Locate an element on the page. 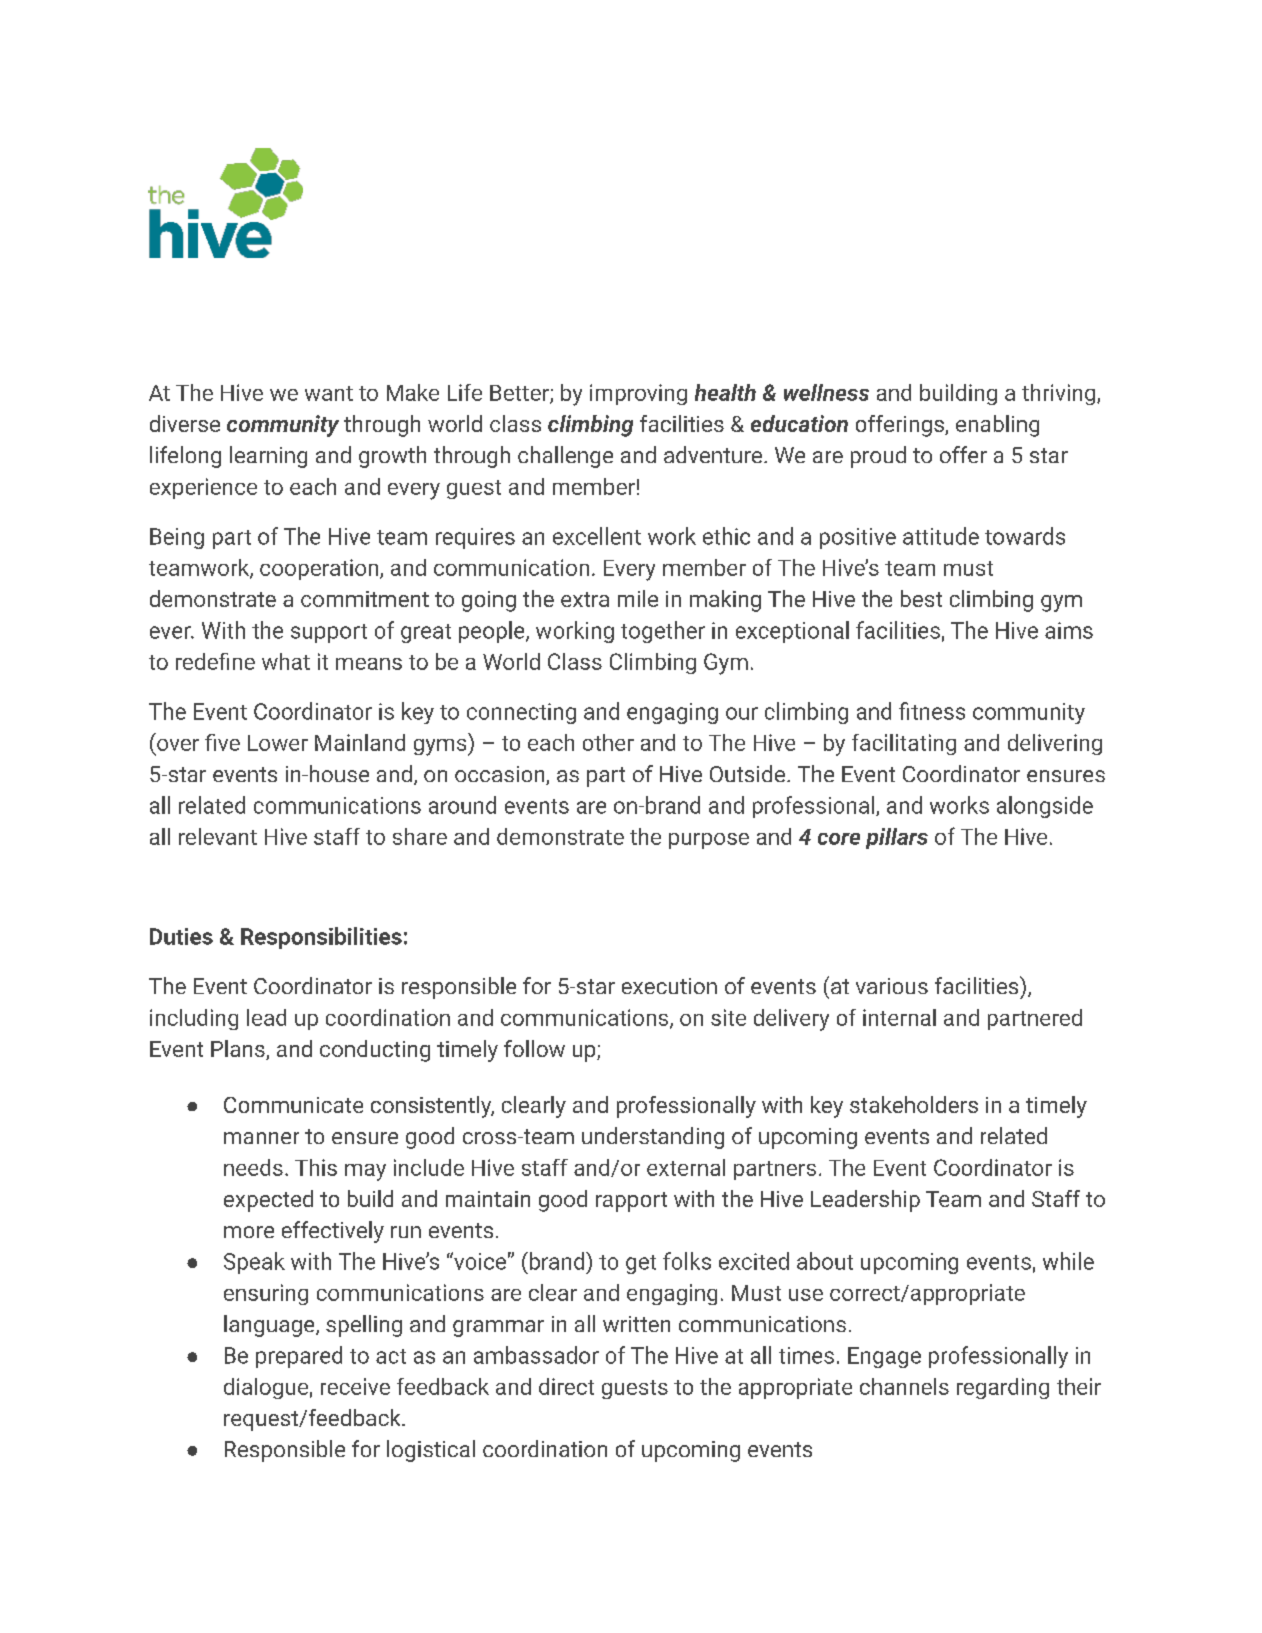 This image has height=1633, width=1262. stakeholders is located at coordinates (914, 1104).
